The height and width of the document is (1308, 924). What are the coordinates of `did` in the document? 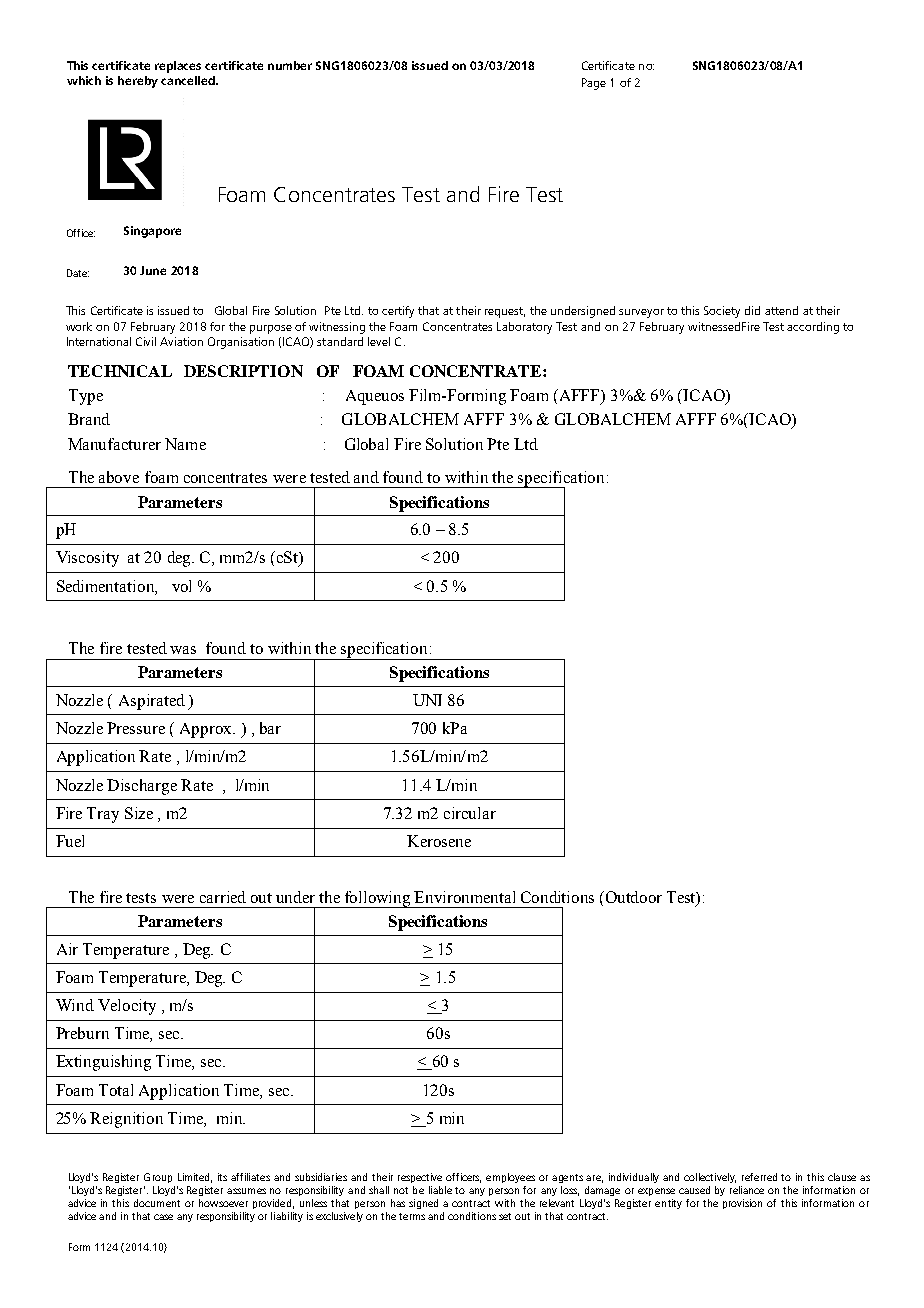 It's located at (752, 310).
